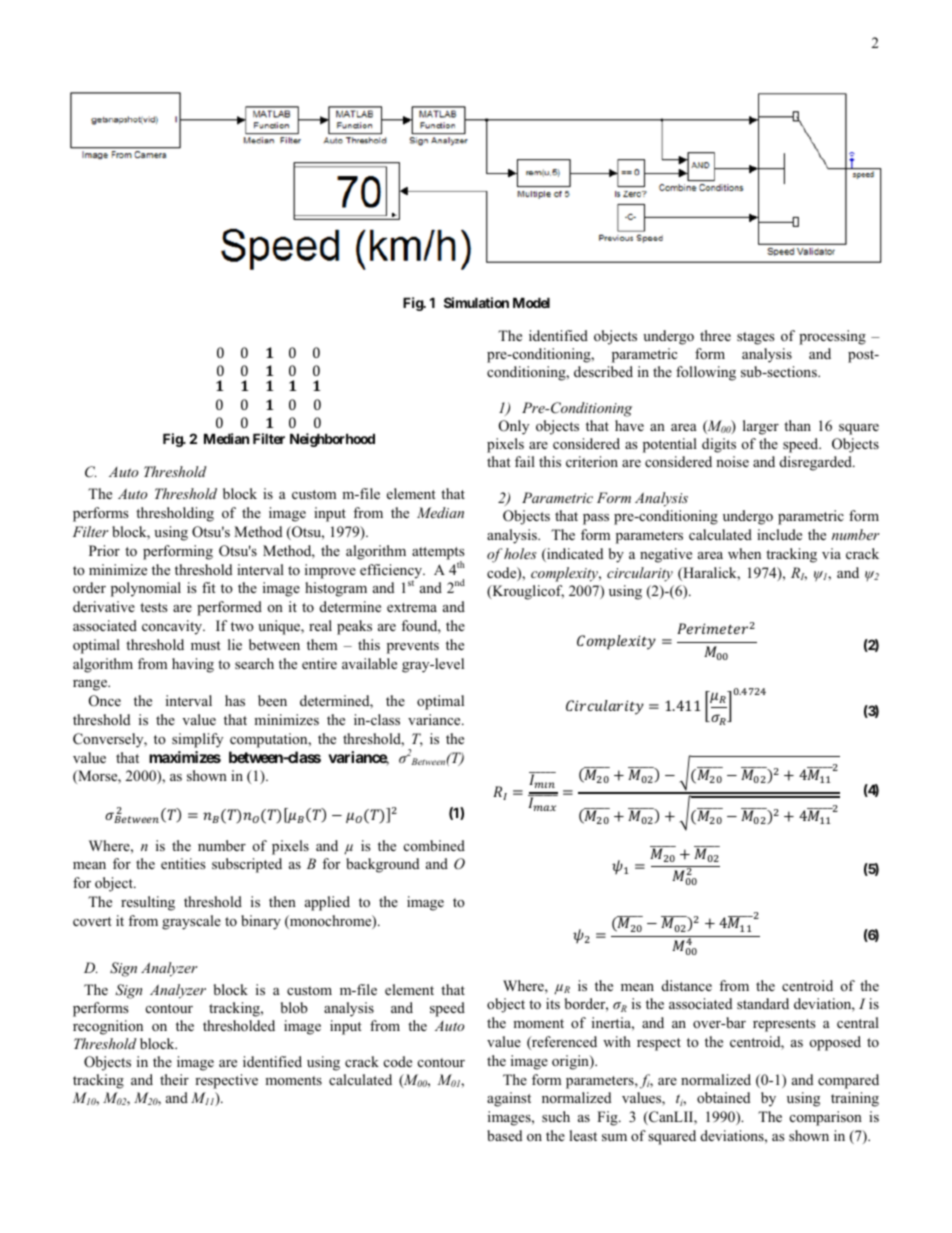 This image has width=952, height=1233. What do you see at coordinates (509, 1099) in the image?
I see `against` at bounding box center [509, 1099].
